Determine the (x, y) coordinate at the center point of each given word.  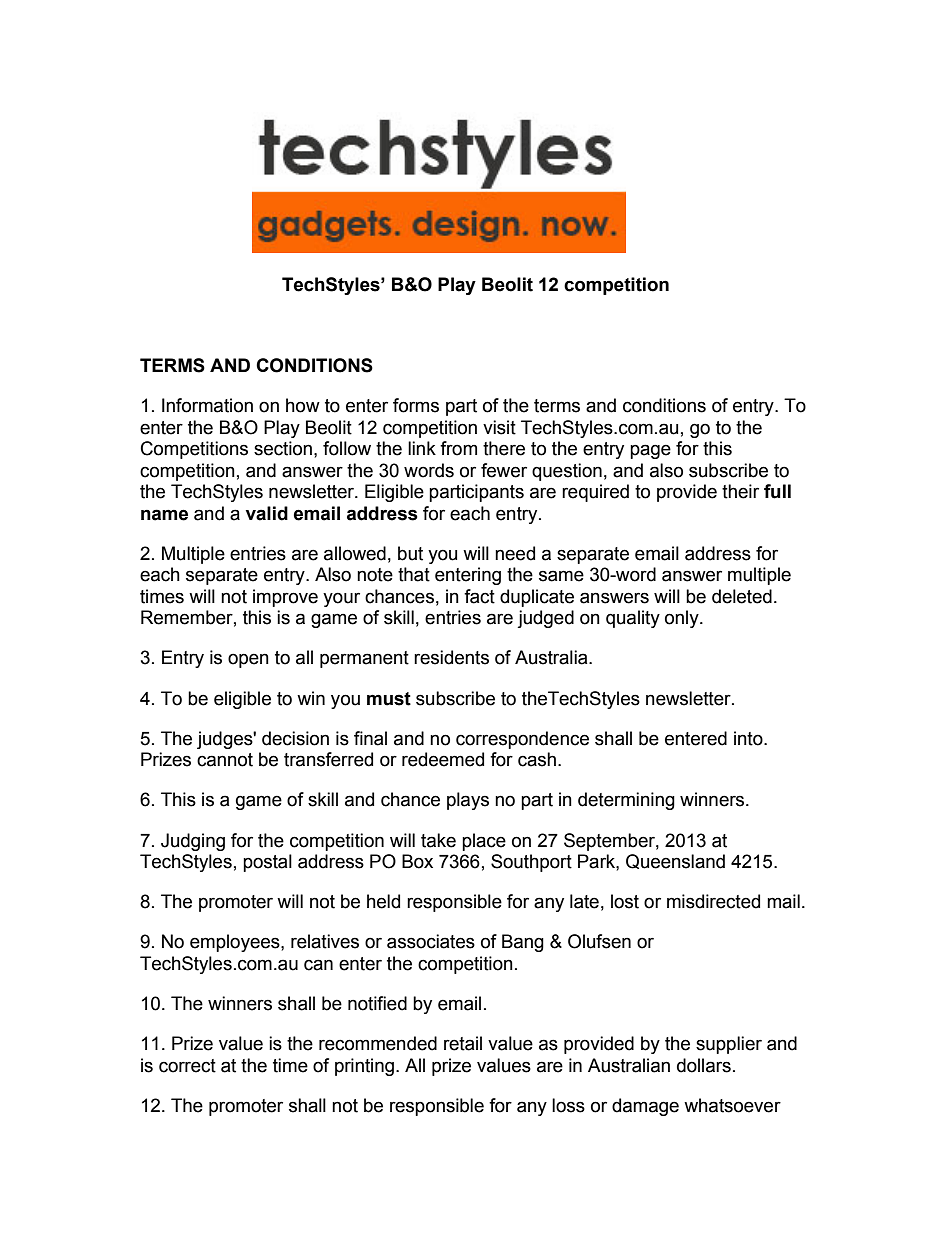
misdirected (713, 901)
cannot (225, 760)
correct (187, 1066)
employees (236, 943)
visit (499, 427)
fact (479, 596)
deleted (742, 596)
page (650, 451)
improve (285, 598)
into (749, 738)
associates (431, 941)
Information (207, 405)
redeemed (443, 759)
